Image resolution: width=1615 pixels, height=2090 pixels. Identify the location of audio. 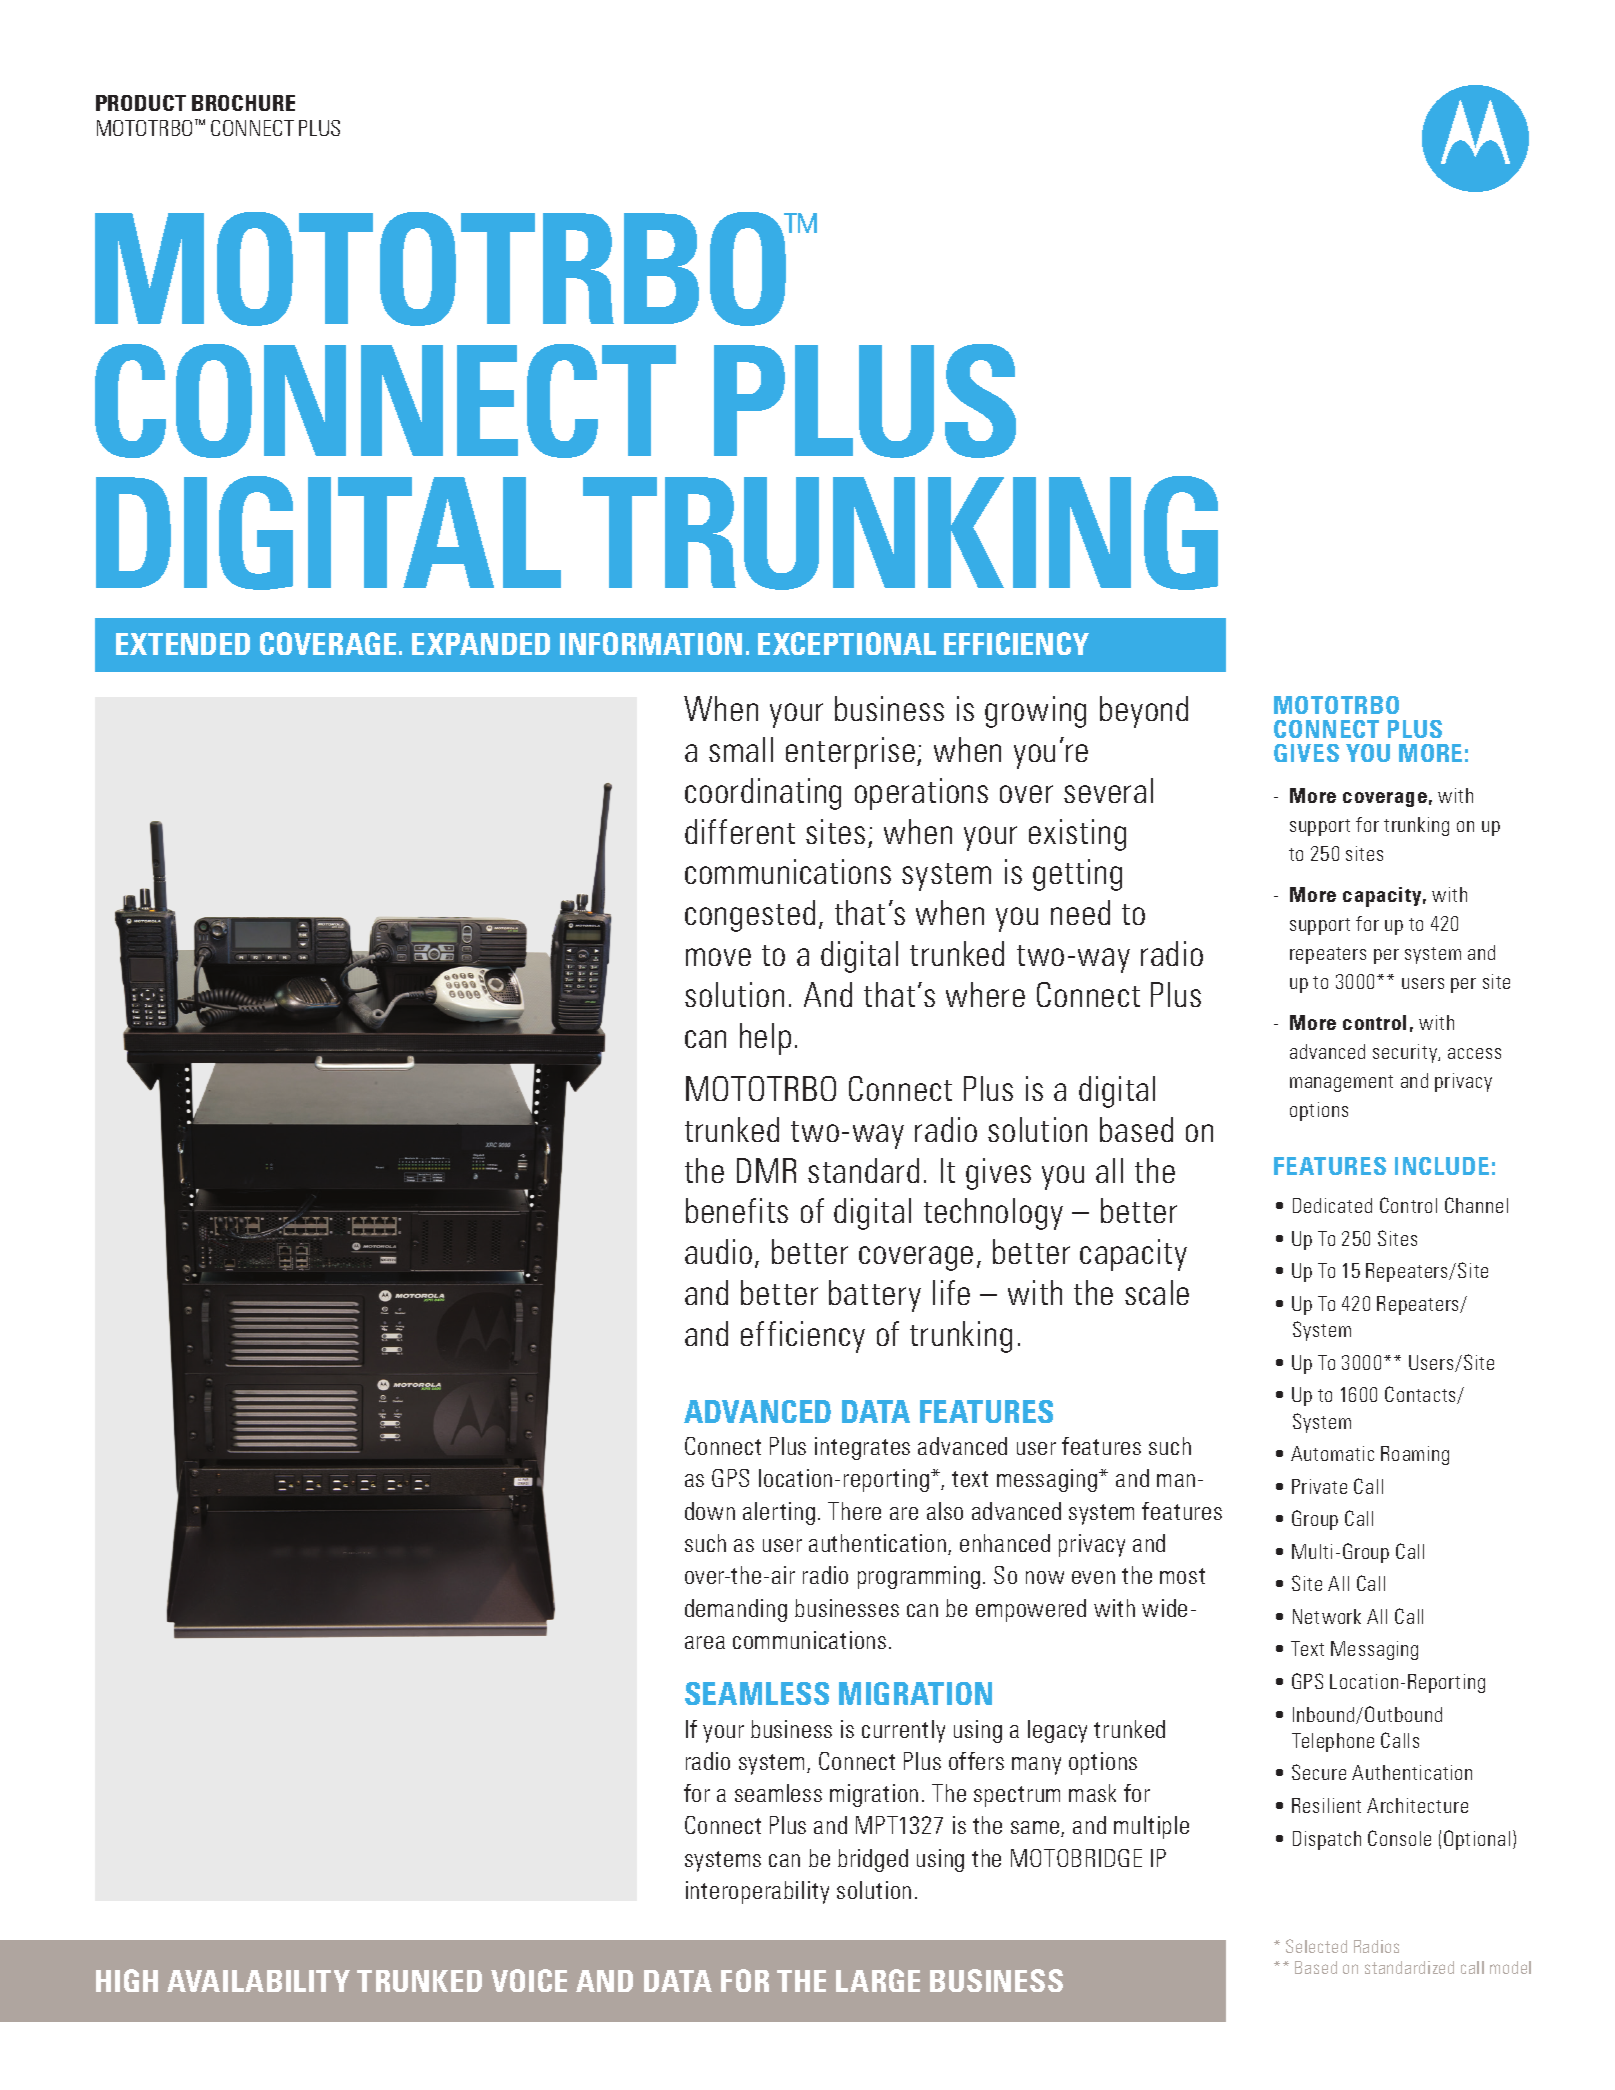
(718, 1251).
